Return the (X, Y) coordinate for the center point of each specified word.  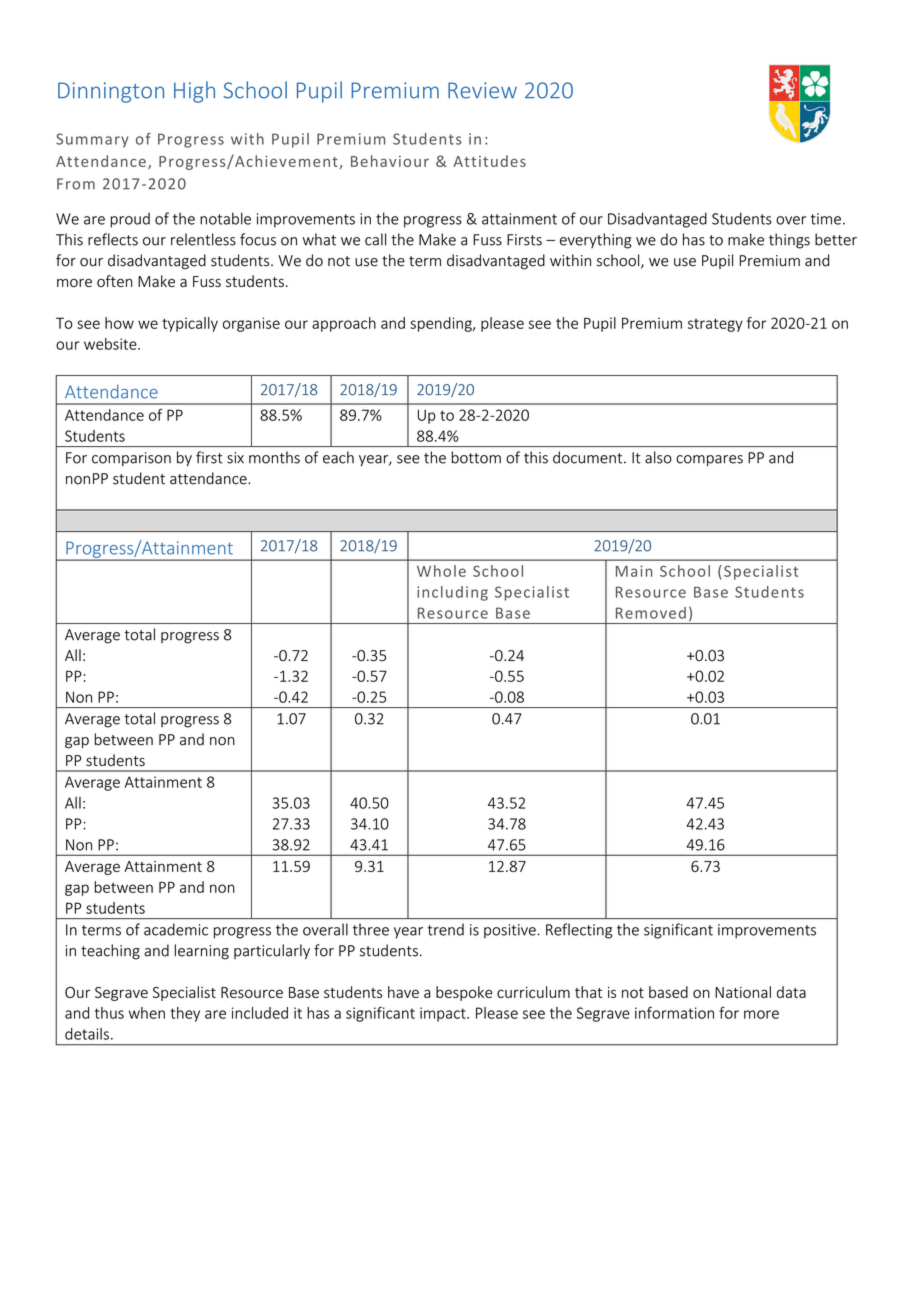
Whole (441, 571)
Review (482, 90)
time (826, 219)
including (452, 593)
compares (709, 461)
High (194, 92)
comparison (131, 459)
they (185, 1014)
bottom (476, 457)
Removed (651, 613)
